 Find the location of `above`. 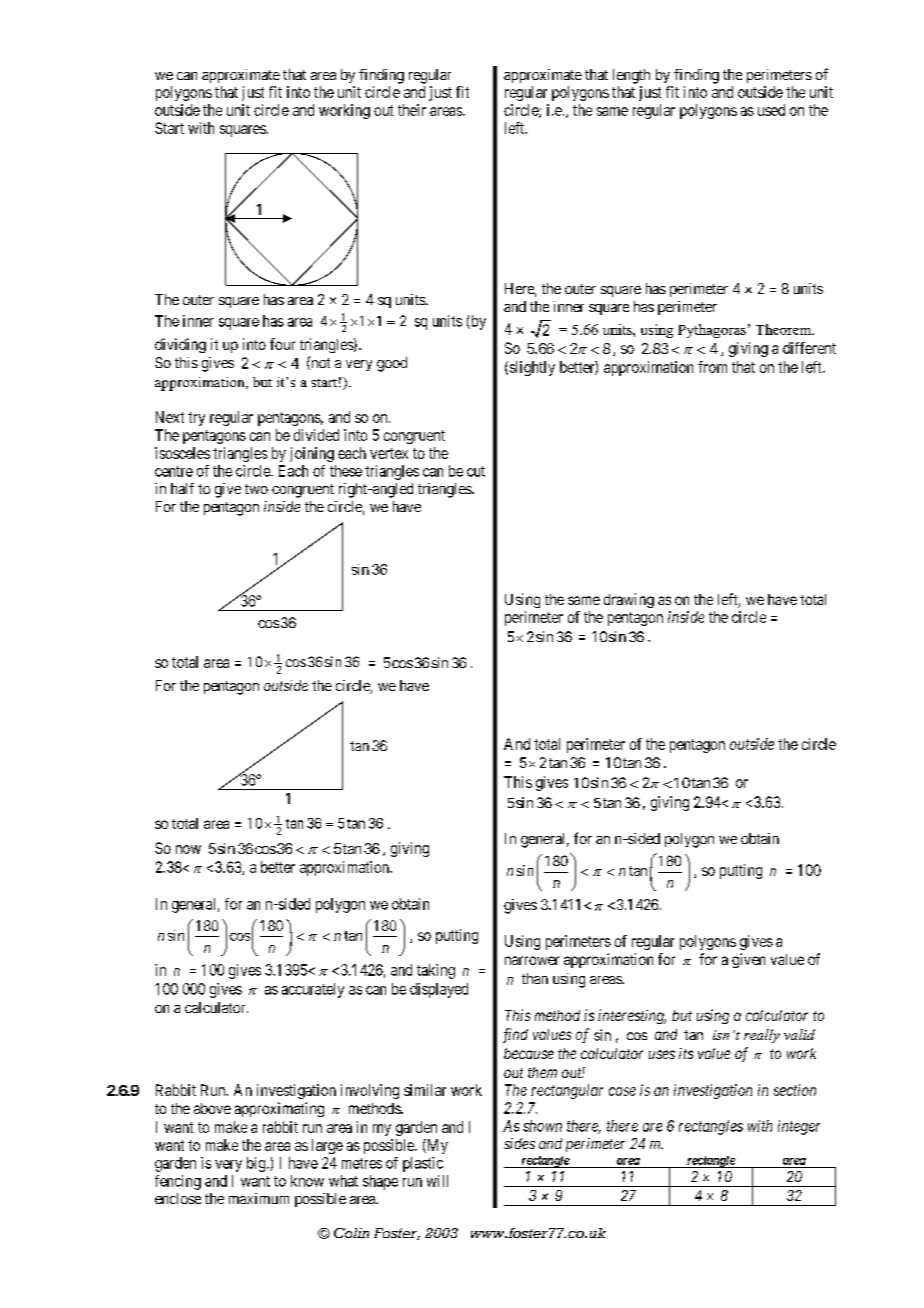

above is located at coordinates (212, 1108).
